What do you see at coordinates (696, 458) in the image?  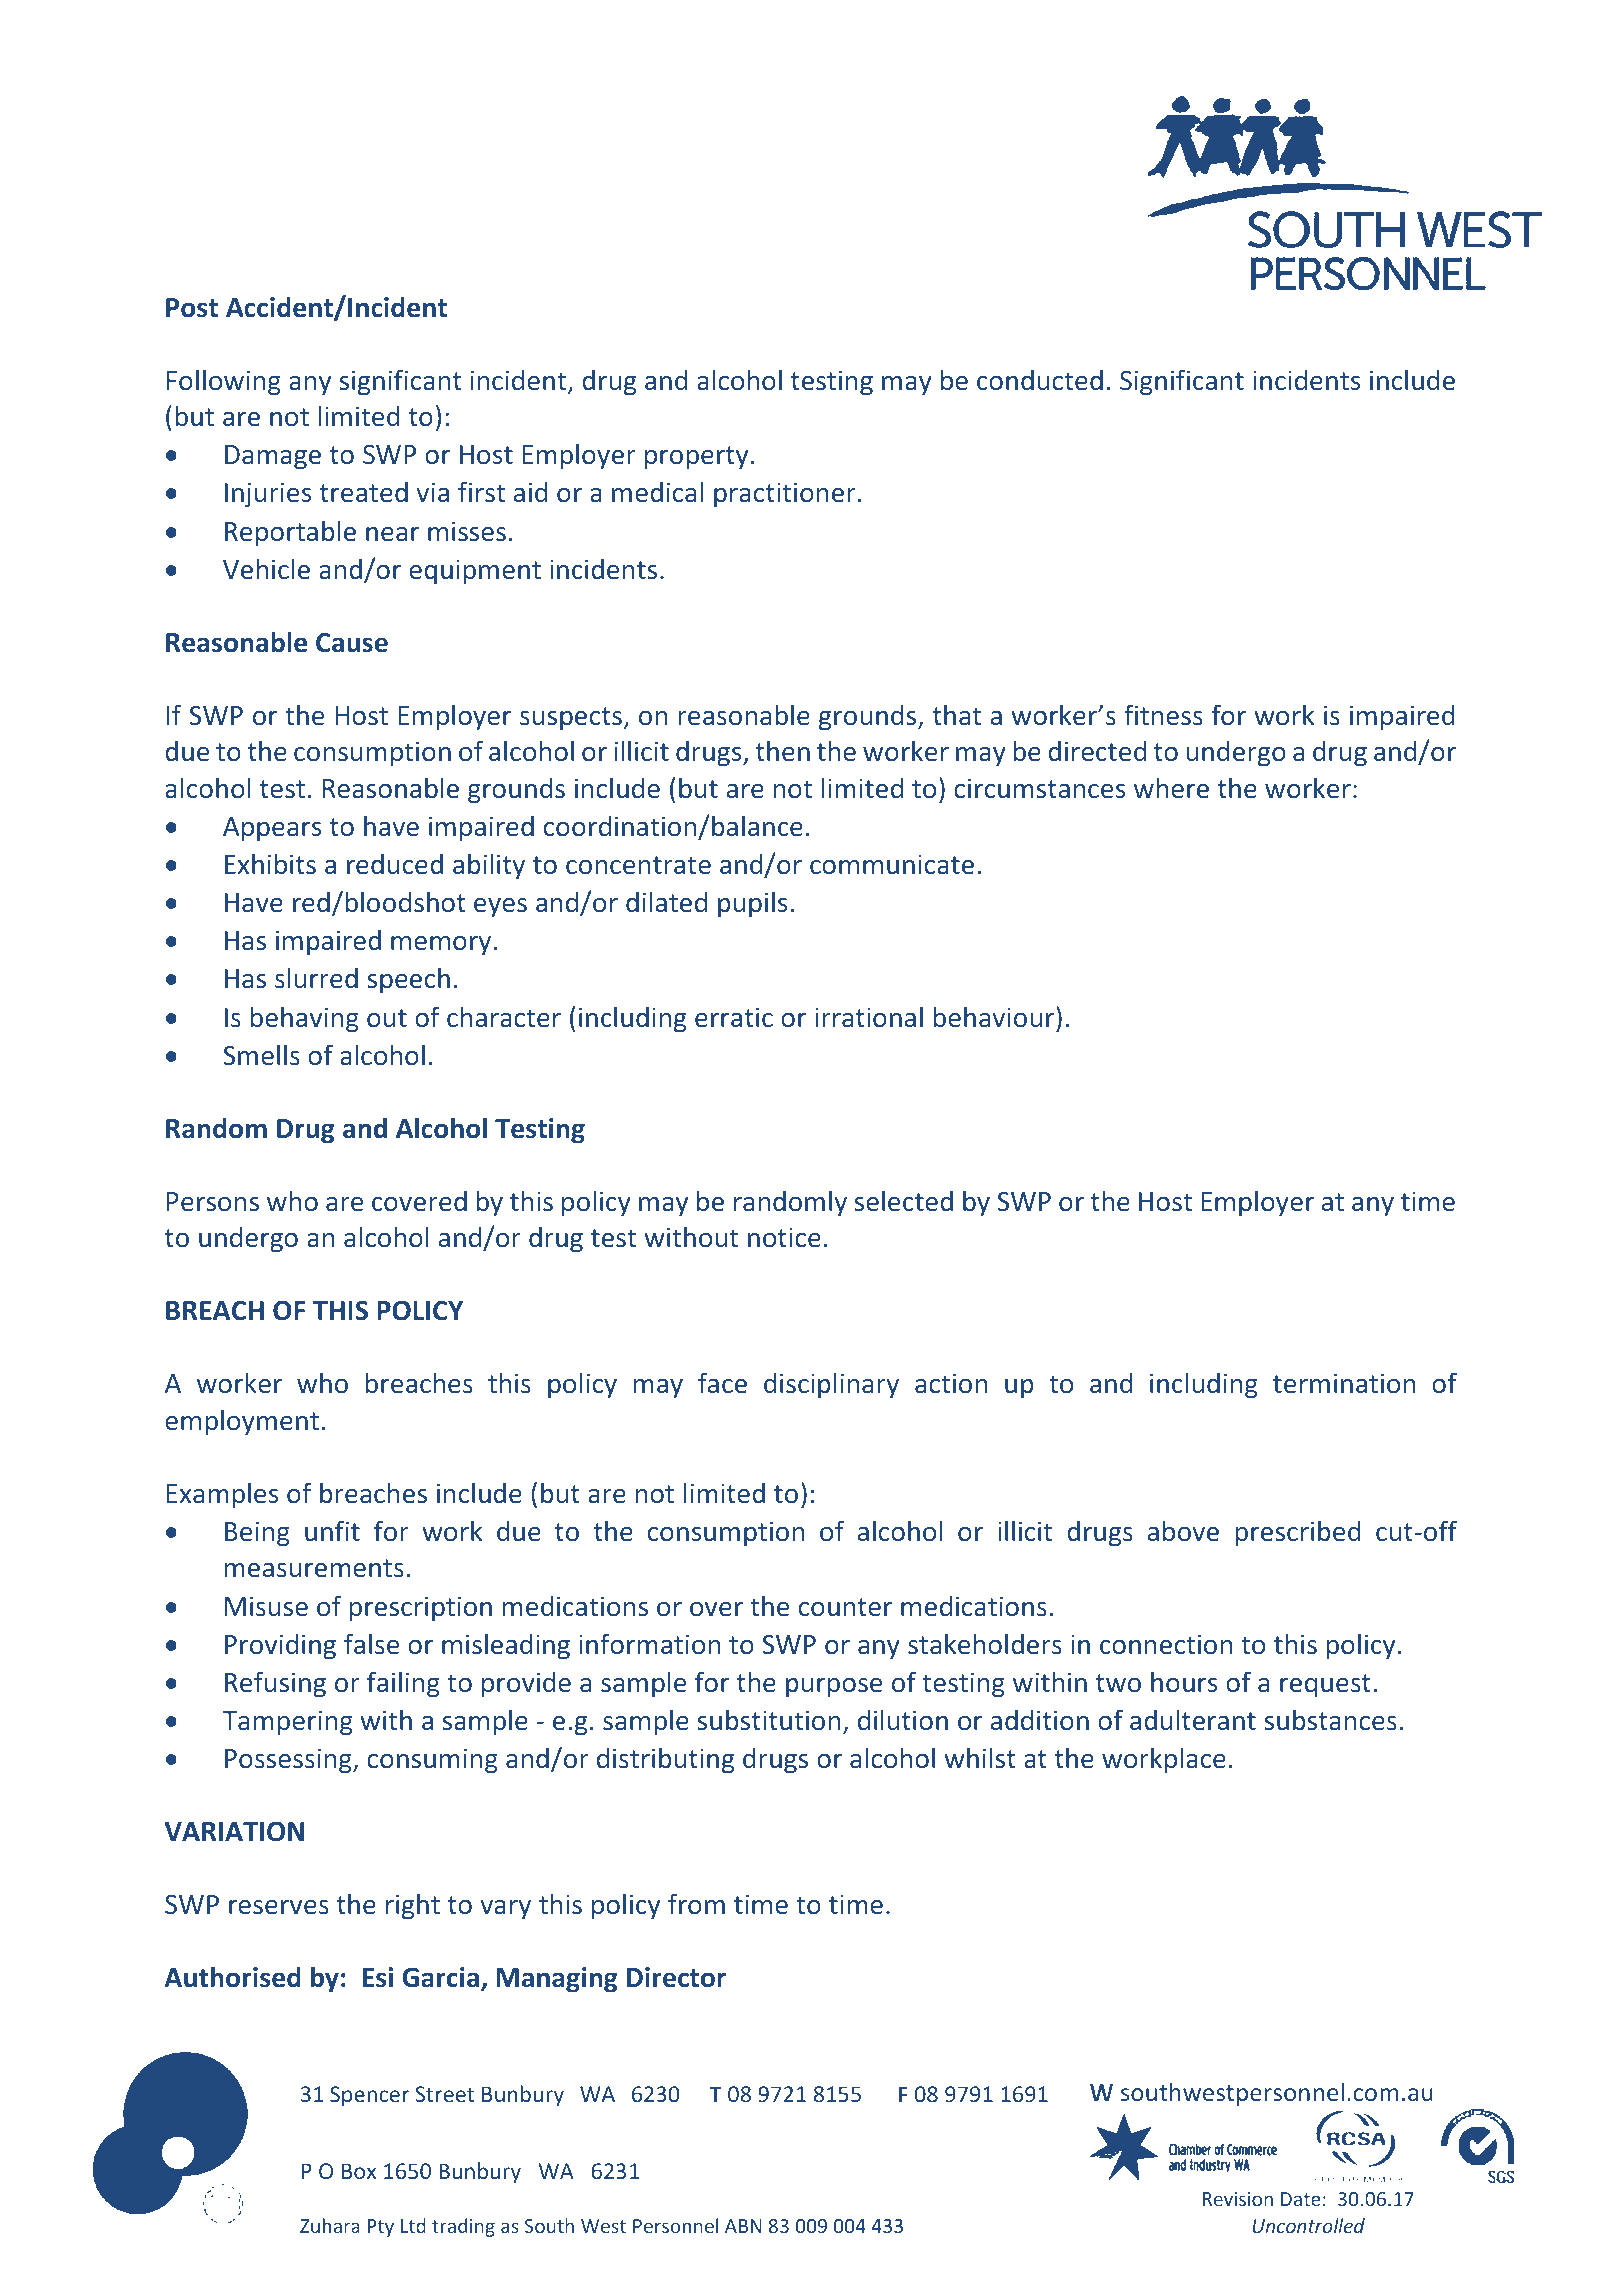 I see `property` at bounding box center [696, 458].
